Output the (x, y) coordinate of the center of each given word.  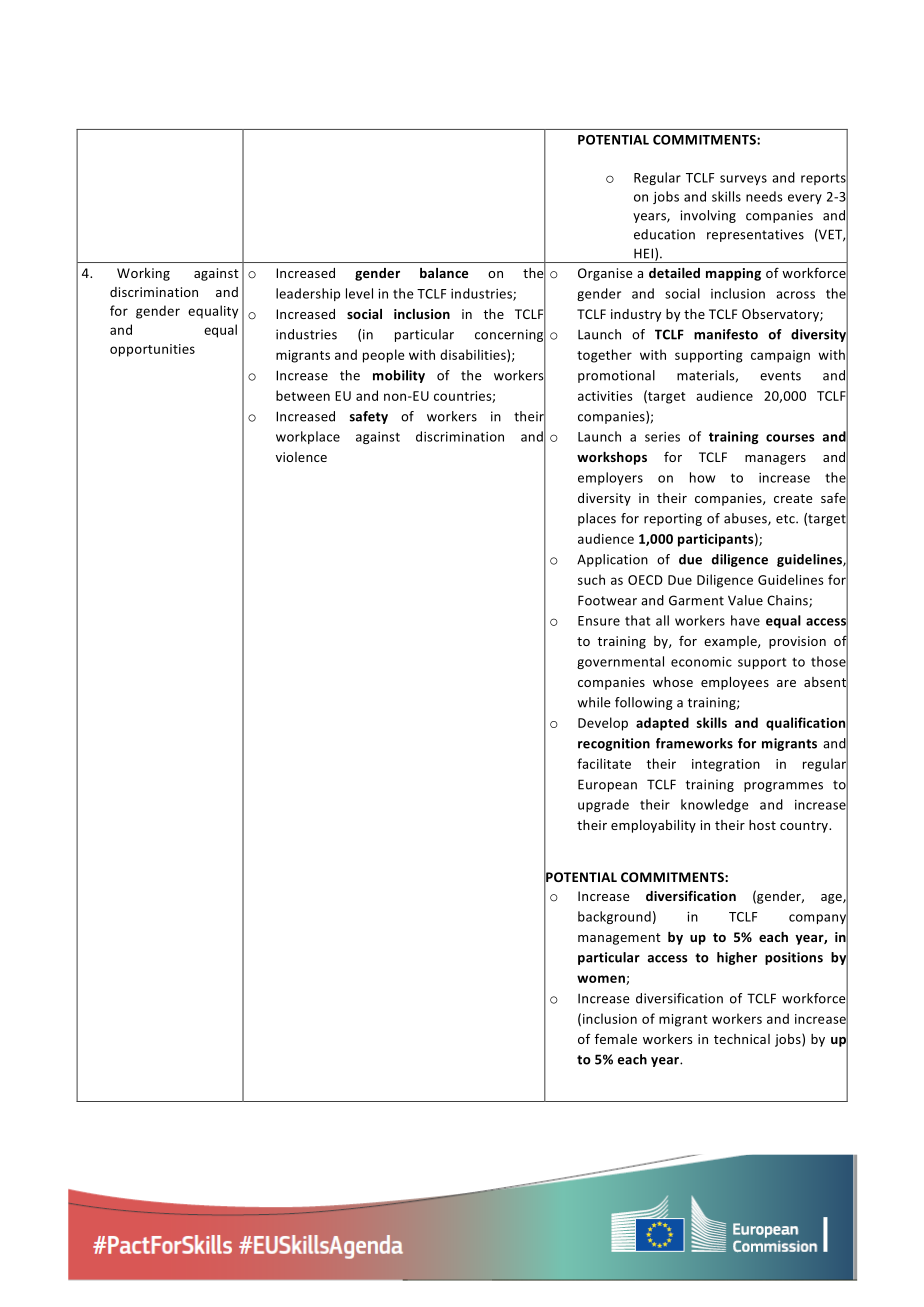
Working (143, 274)
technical (742, 1039)
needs (764, 196)
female (616, 1039)
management (619, 939)
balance (444, 273)
